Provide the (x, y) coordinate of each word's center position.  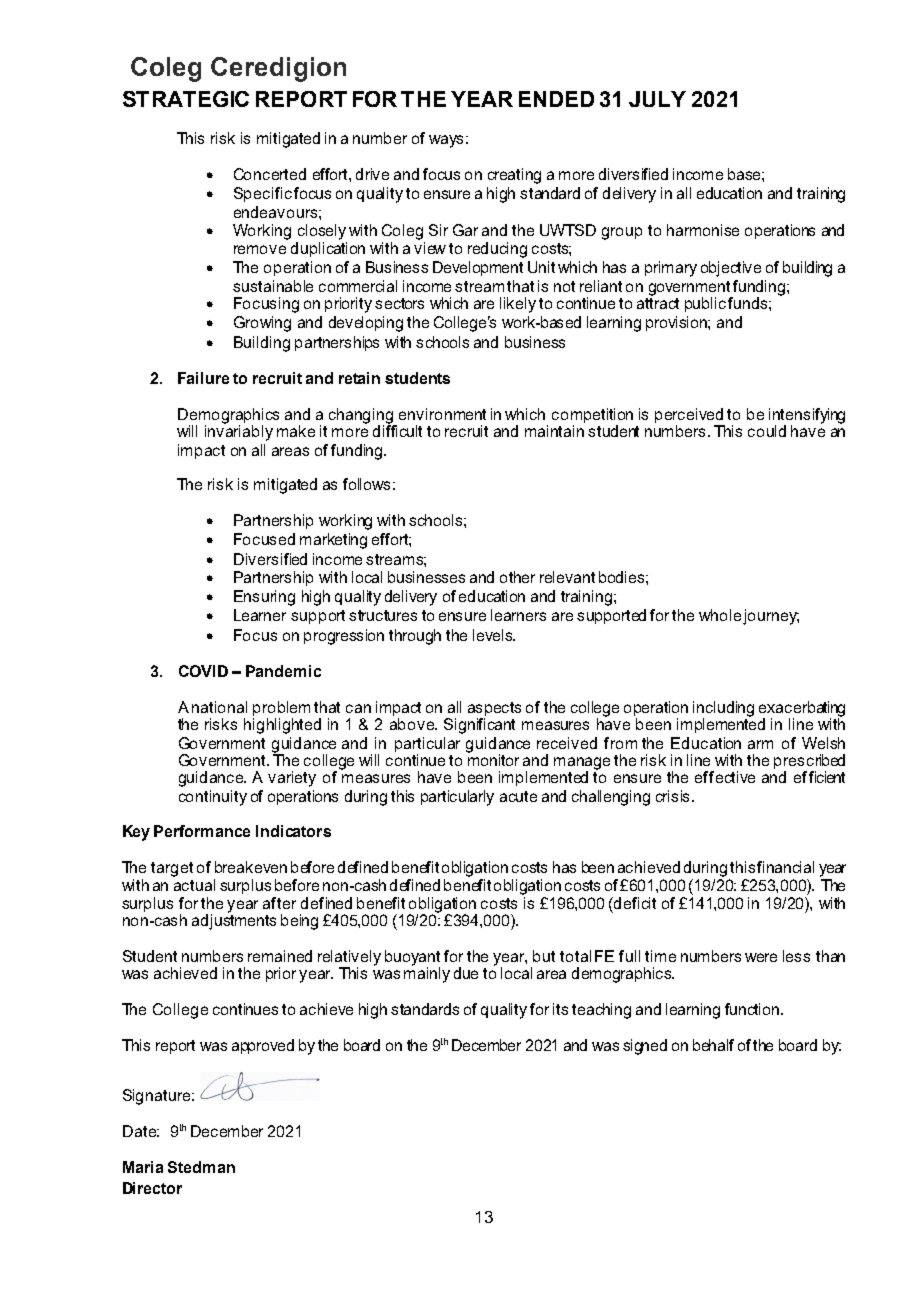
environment (442, 414)
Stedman (201, 1167)
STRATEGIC (186, 99)
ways (446, 141)
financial (785, 867)
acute (518, 796)
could (767, 431)
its (560, 1009)
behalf (713, 1045)
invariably (239, 432)
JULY (657, 99)
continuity (213, 798)
